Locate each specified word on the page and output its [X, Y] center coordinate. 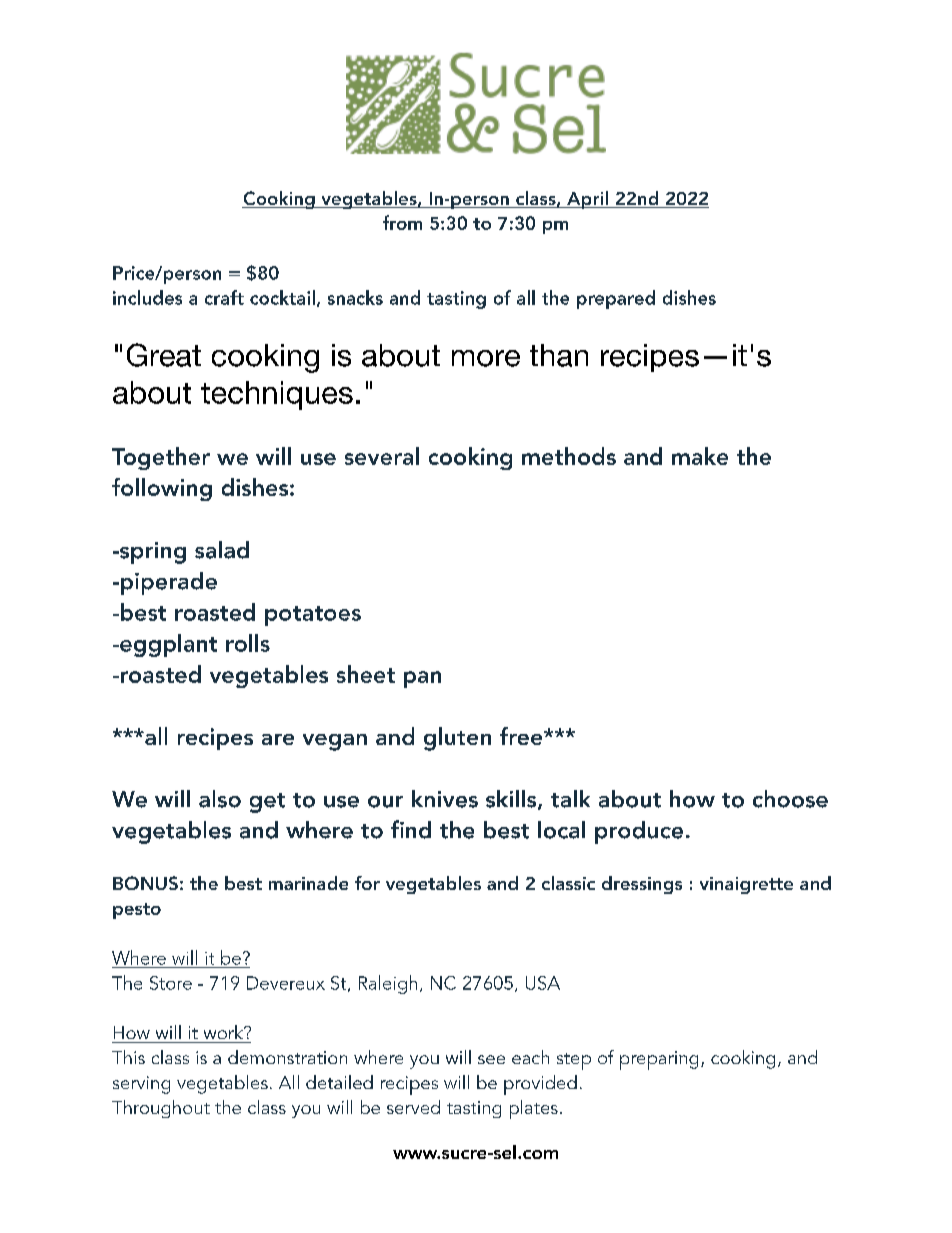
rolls [248, 643]
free [522, 736]
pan [422, 679]
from [402, 222]
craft [224, 297]
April [587, 200]
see [491, 1059]
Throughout [161, 1109]
